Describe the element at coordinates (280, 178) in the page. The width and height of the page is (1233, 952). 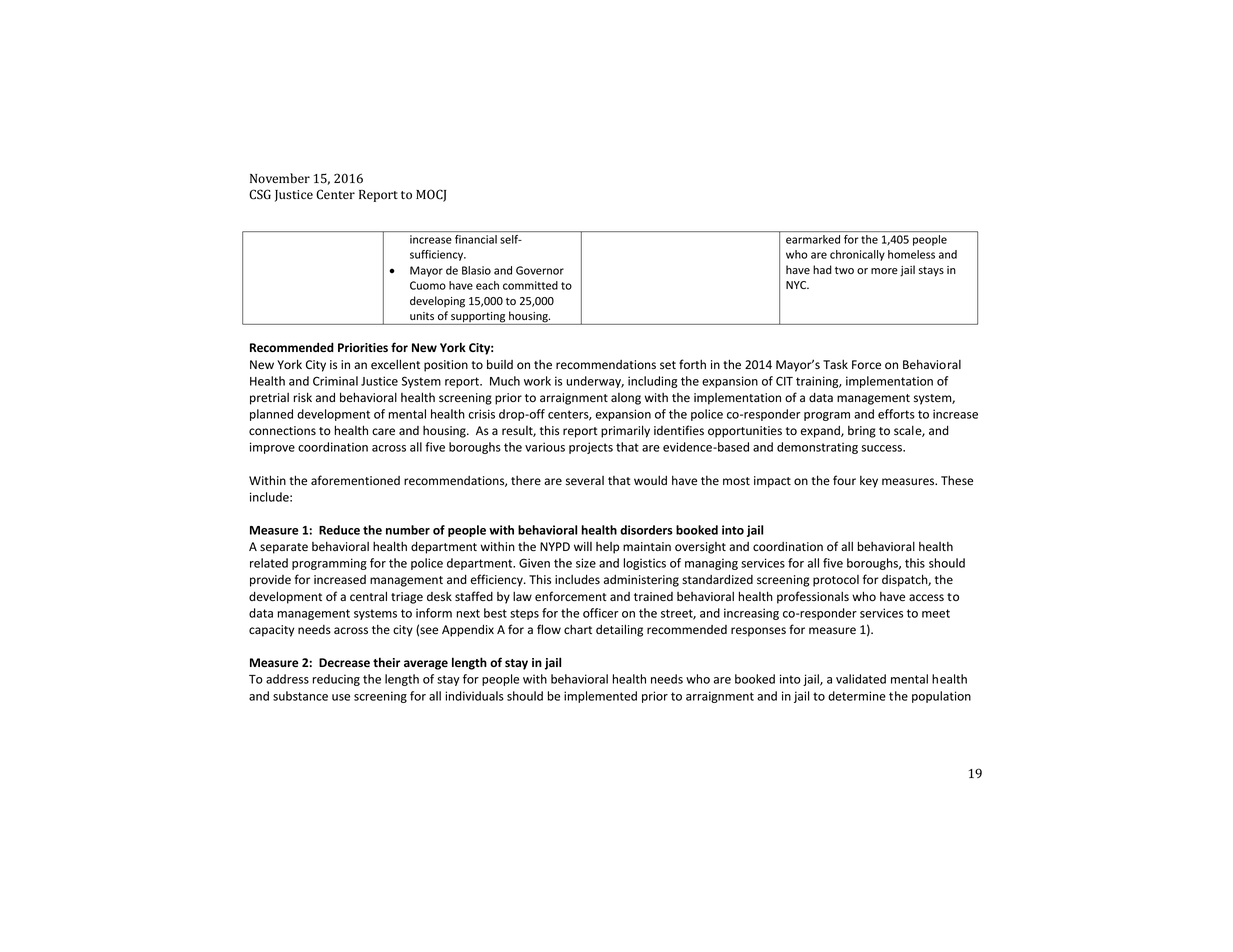
I see `November` at that location.
